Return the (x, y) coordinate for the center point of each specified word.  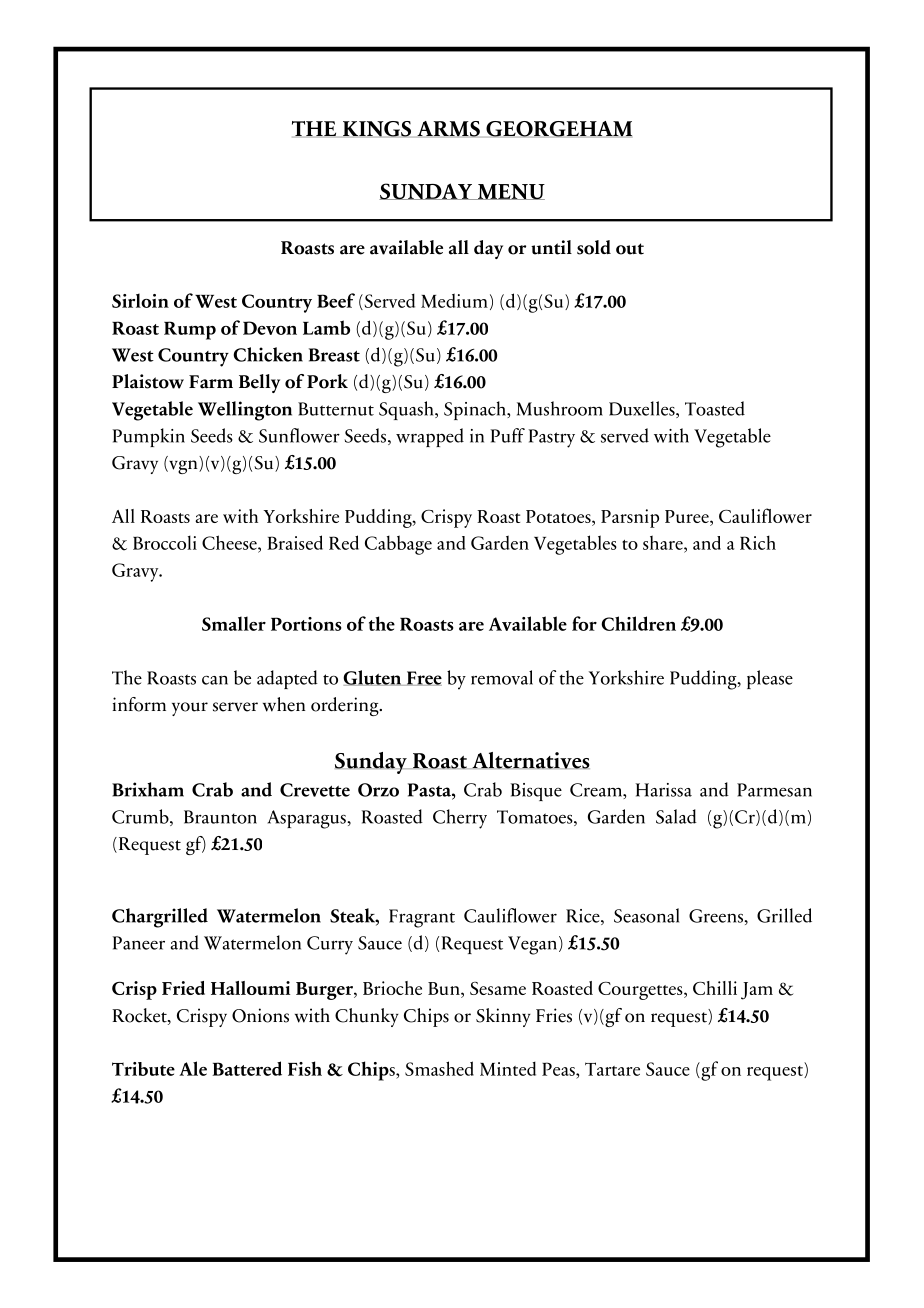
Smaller (234, 623)
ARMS (448, 129)
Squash (407, 410)
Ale (193, 1068)
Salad (676, 816)
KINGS (377, 129)
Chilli (715, 988)
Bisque (536, 792)
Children (638, 623)
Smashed (439, 1068)
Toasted (715, 408)
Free (423, 678)
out (630, 249)
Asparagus (308, 819)
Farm (211, 382)
